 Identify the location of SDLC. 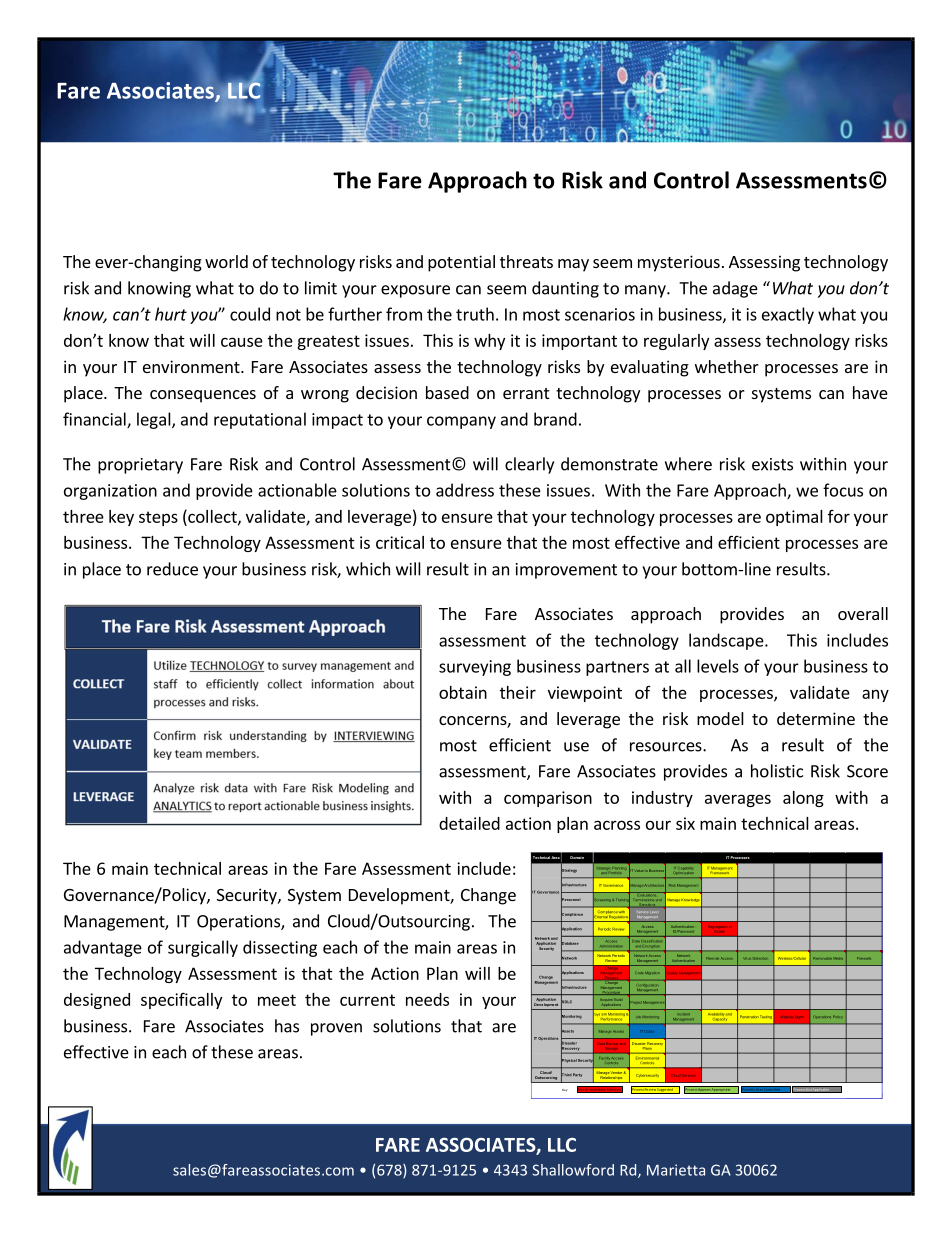
(566, 1002).
